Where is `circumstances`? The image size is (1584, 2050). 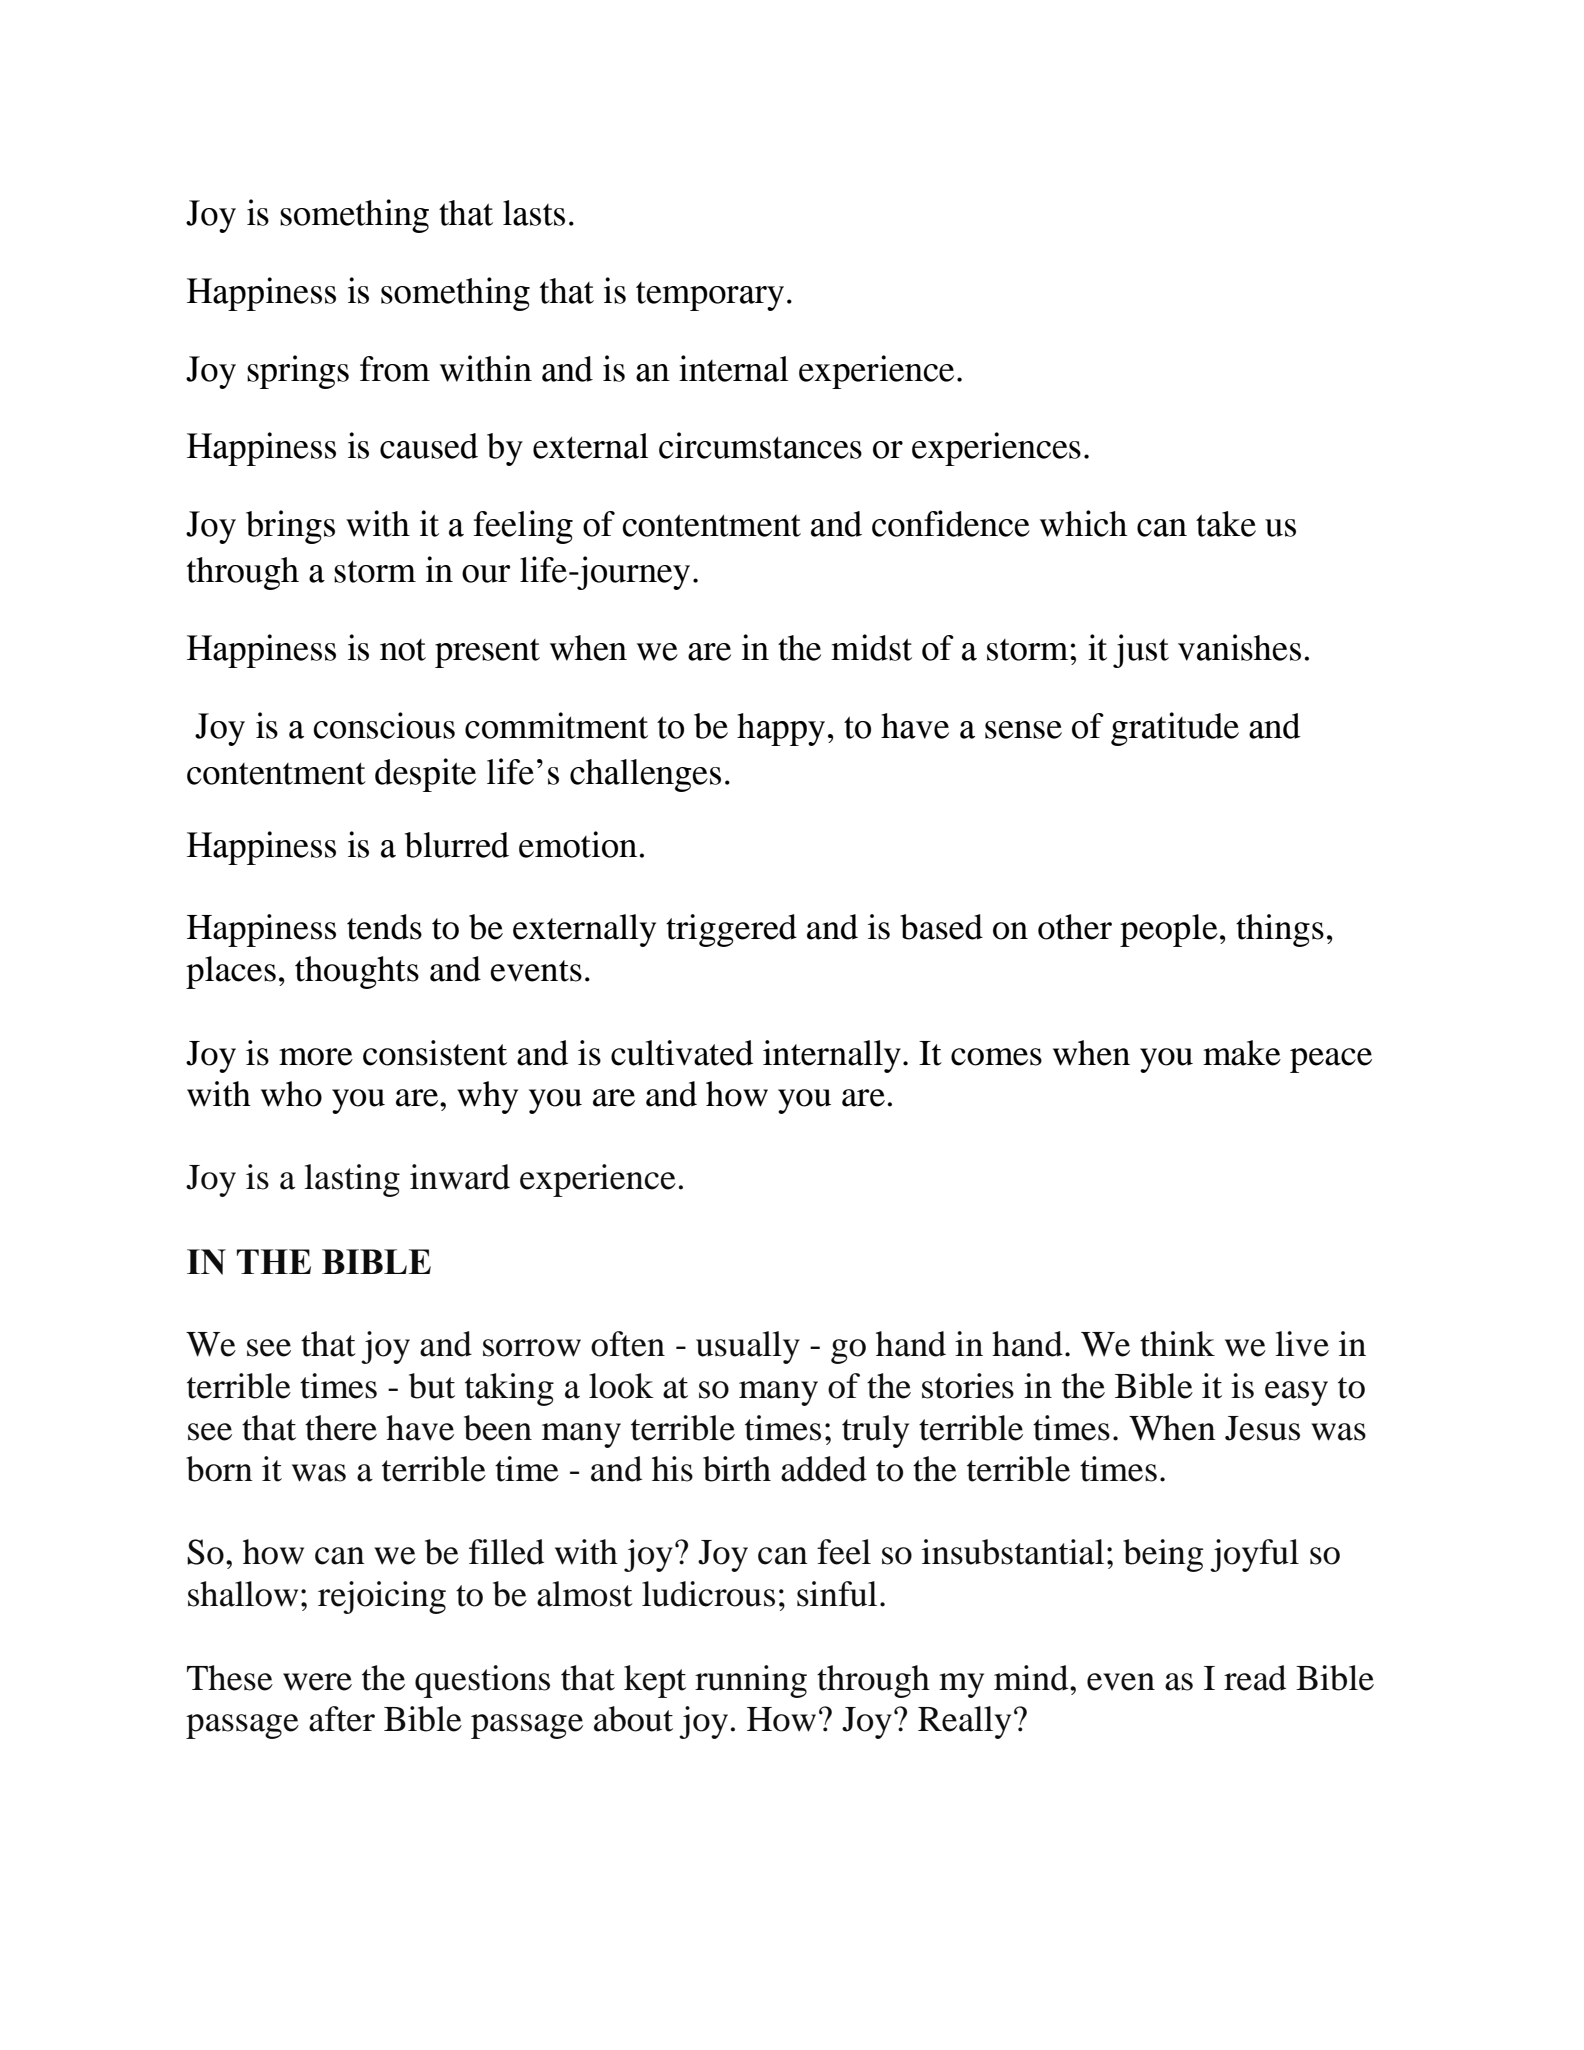 circumstances is located at coordinates (760, 445).
